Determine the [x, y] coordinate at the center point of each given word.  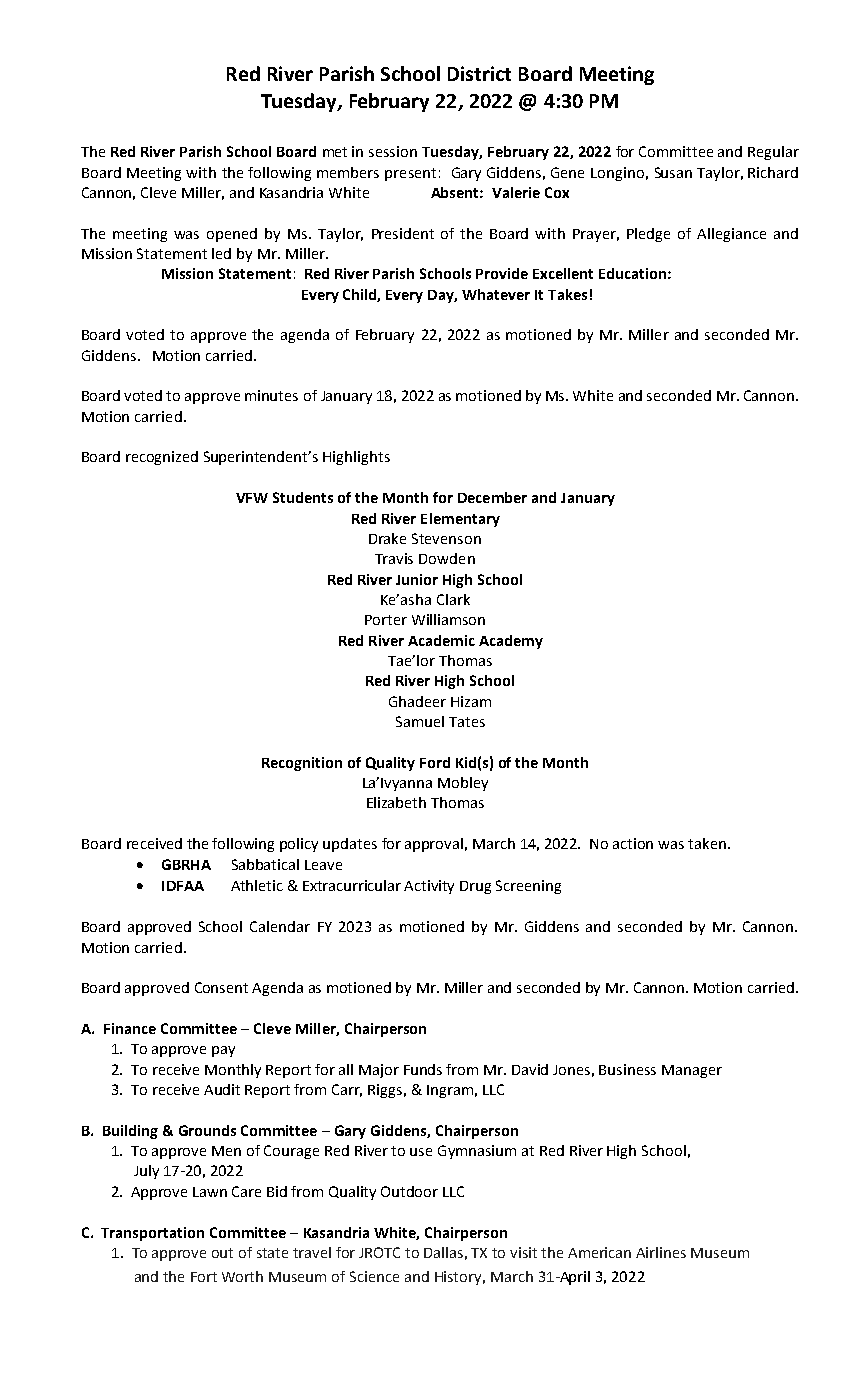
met [335, 152]
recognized [162, 458]
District [479, 73]
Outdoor [409, 1191]
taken [707, 843]
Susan [673, 172]
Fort [204, 1277]
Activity [429, 887]
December [492, 497]
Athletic [257, 885]
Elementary [460, 520]
